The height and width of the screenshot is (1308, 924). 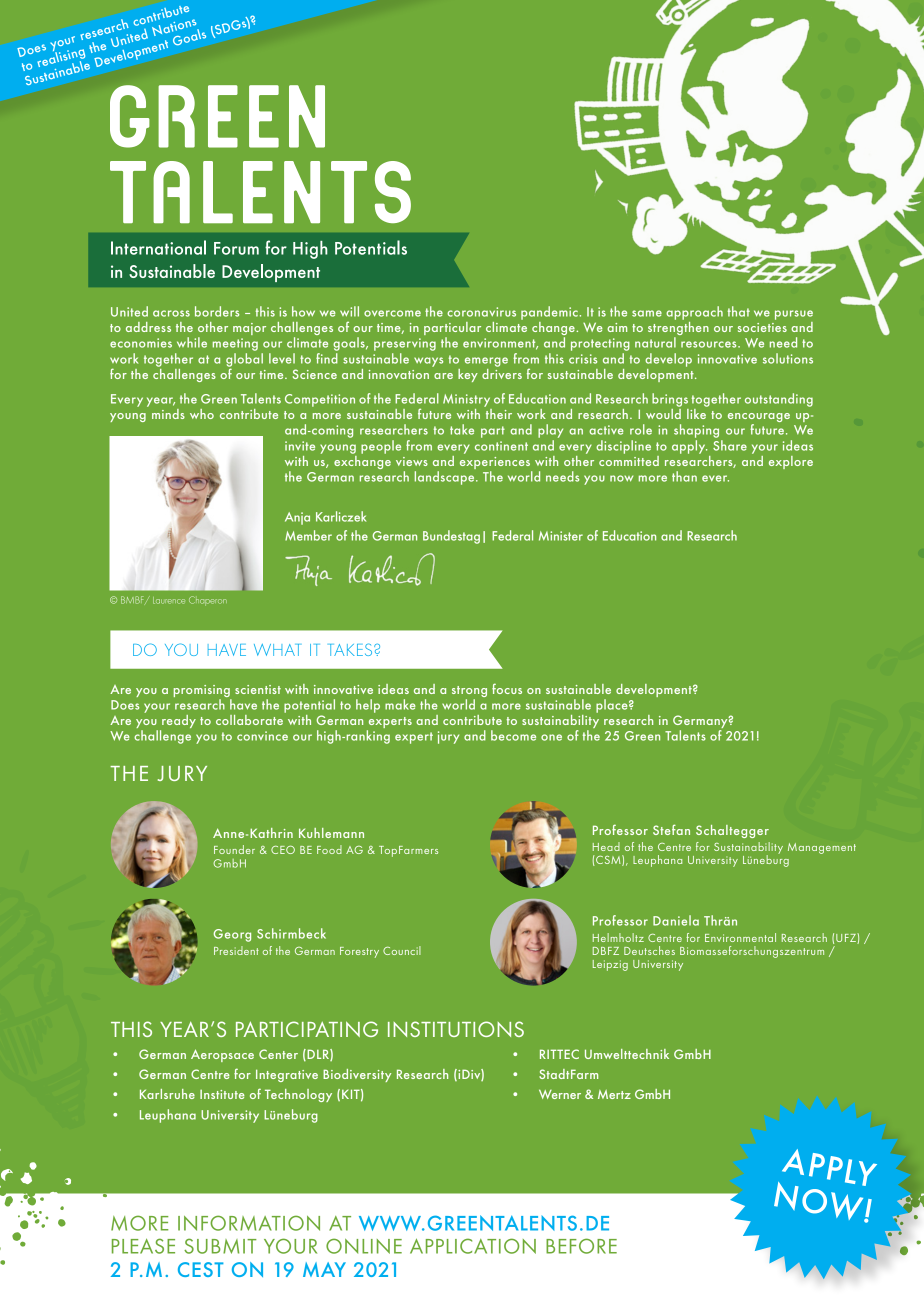 I want to click on SUBMIT, so click(x=220, y=1246).
